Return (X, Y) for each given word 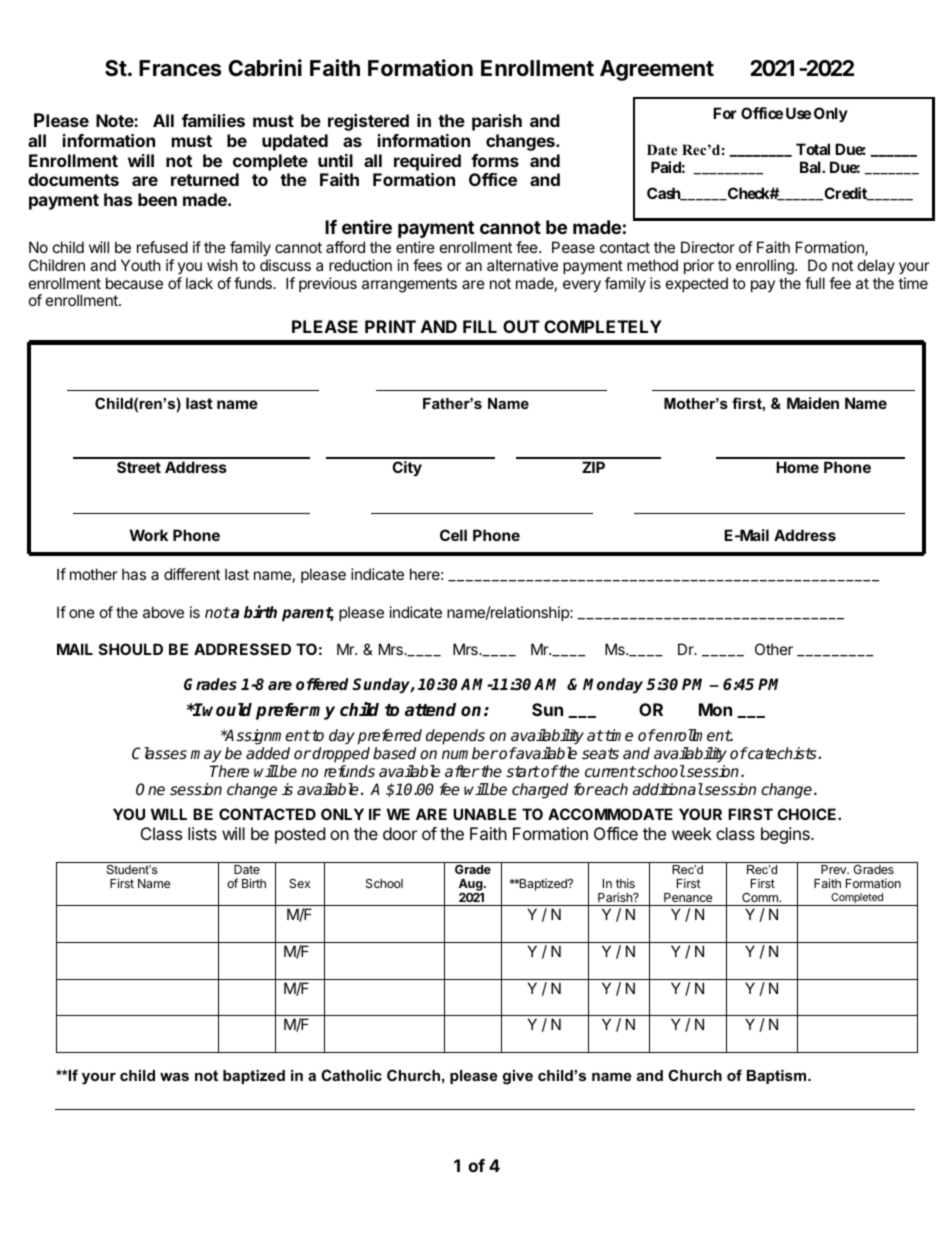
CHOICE (808, 814)
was (174, 1076)
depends (455, 738)
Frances (180, 68)
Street (139, 467)
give (518, 1077)
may (206, 758)
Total (813, 149)
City (407, 468)
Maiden (813, 403)
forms (495, 160)
